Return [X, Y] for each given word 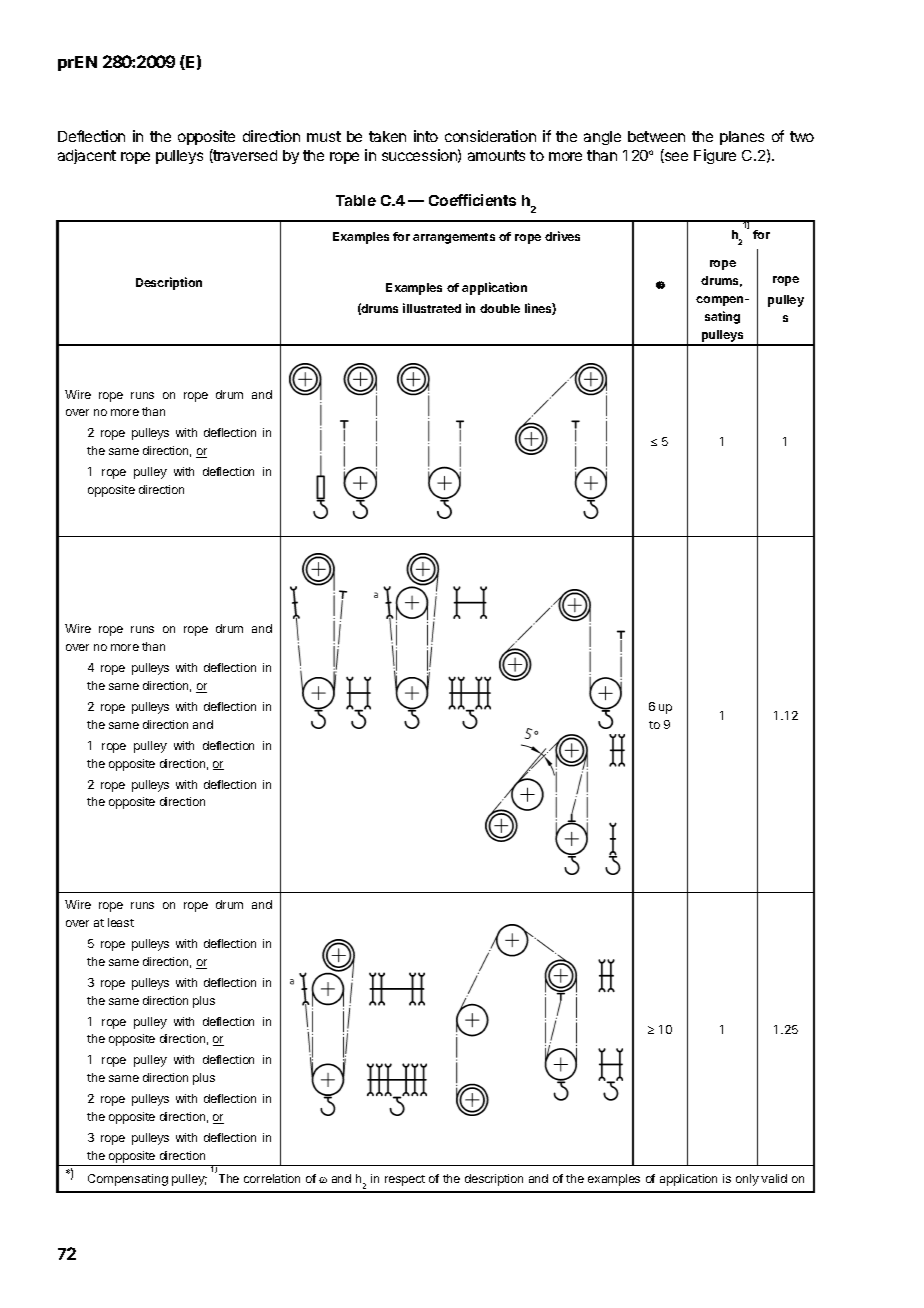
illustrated [432, 308]
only [747, 1180]
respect [405, 1180]
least [121, 922]
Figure [715, 156]
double [500, 308]
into [426, 136]
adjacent [87, 156]
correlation [272, 1178]
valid [774, 1178]
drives [562, 236]
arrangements [454, 238]
